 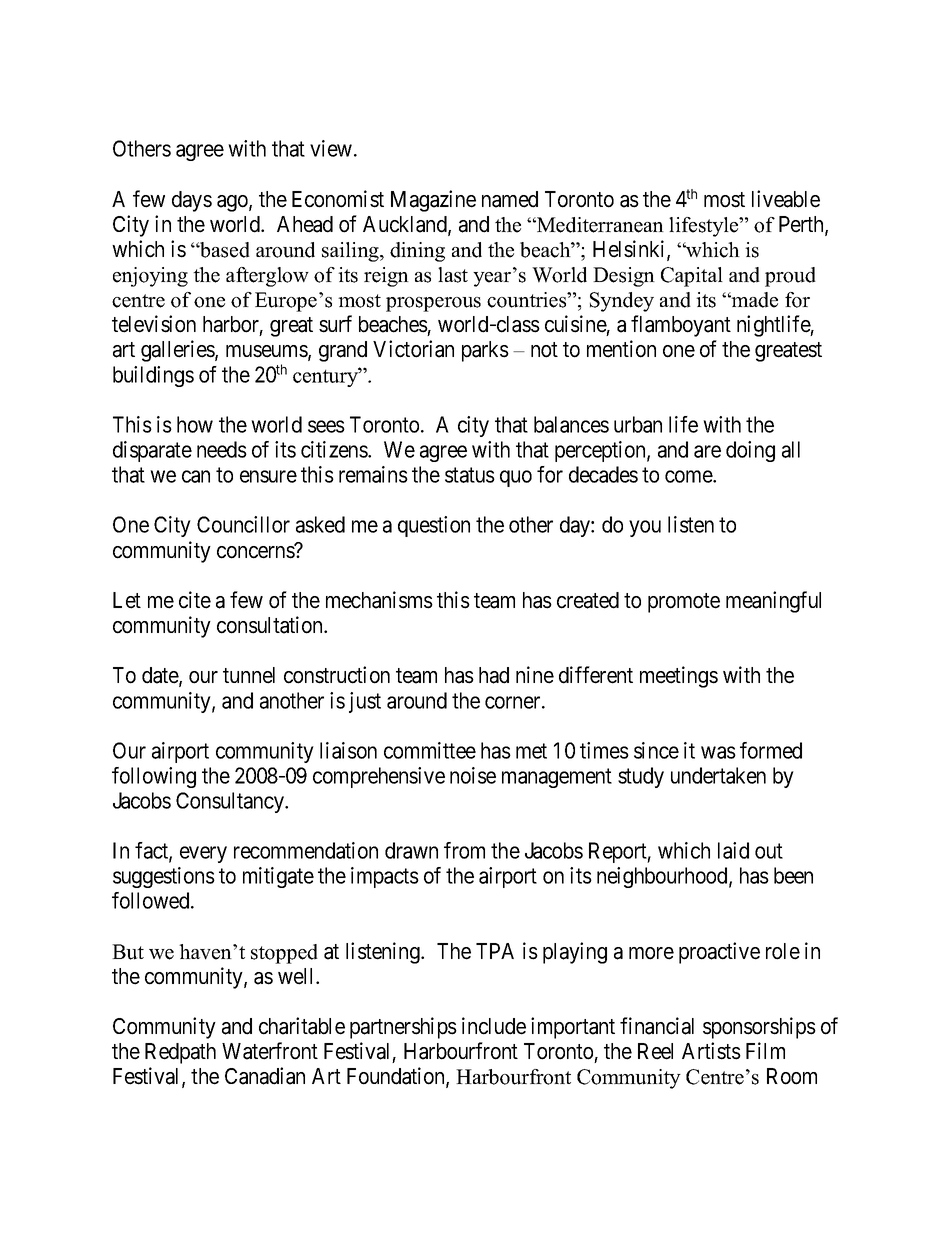 I want to click on are, so click(x=707, y=451).
